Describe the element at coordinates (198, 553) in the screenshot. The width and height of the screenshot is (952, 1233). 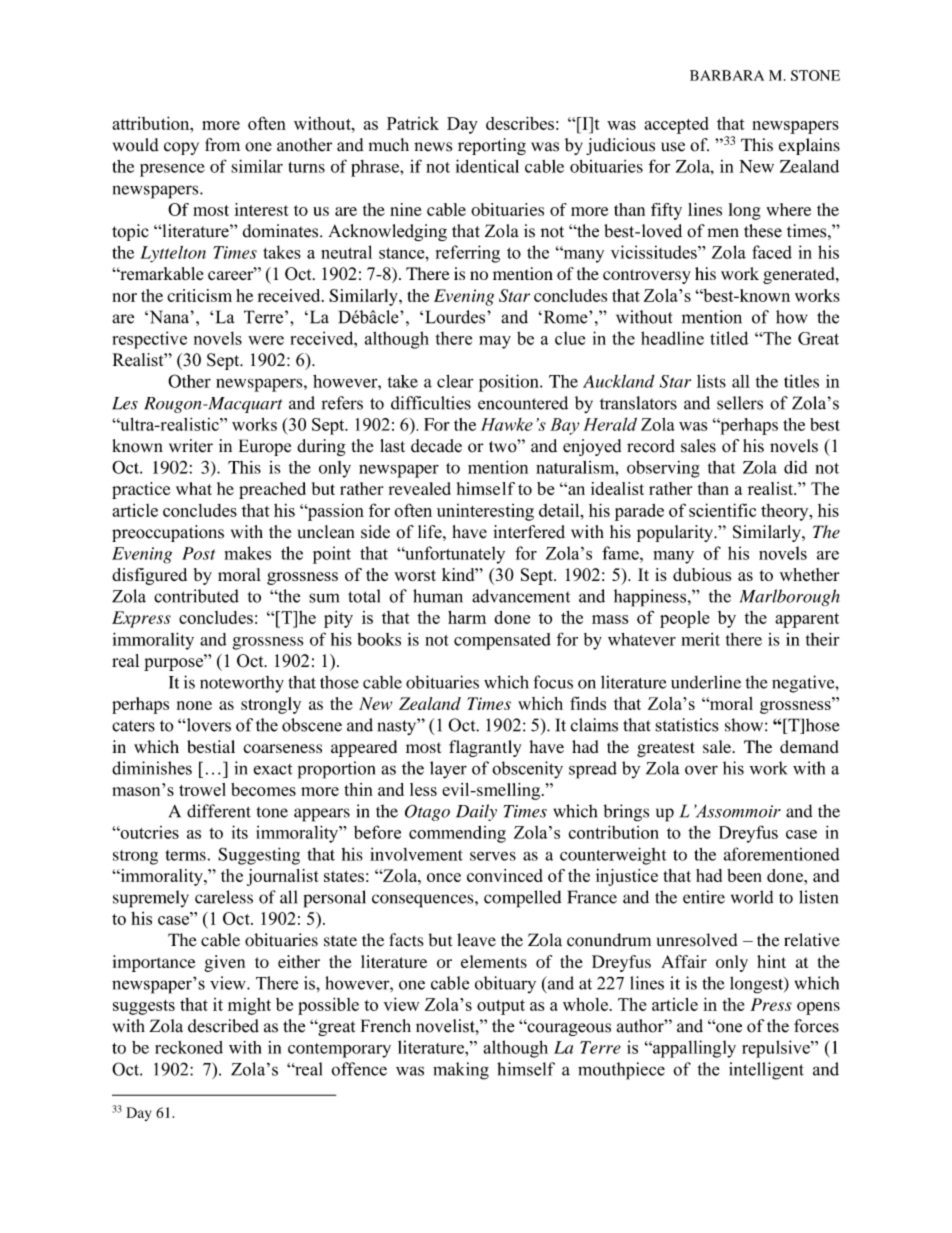
I see `Post` at that location.
